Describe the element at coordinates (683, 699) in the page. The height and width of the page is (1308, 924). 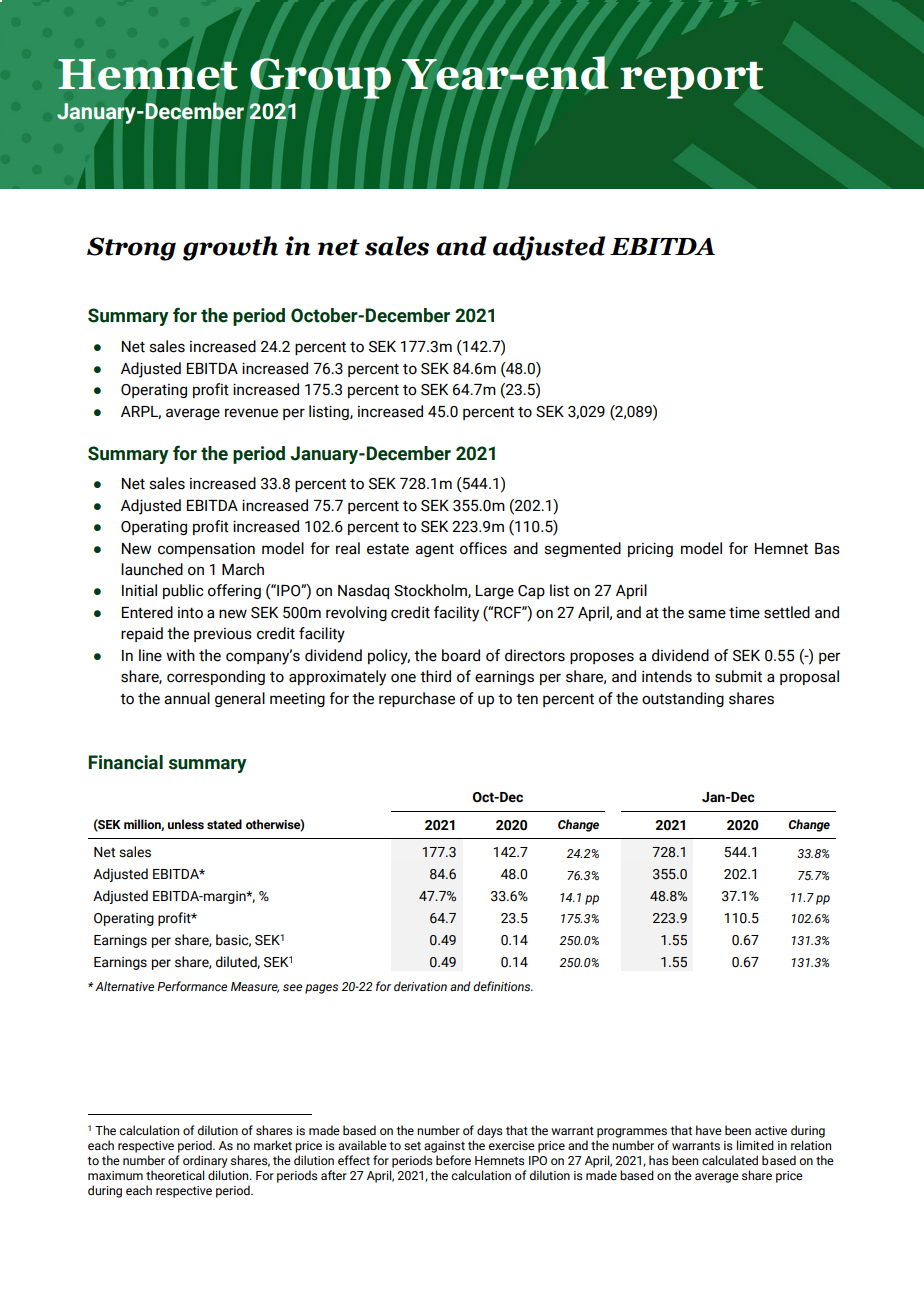
I see `outstanding` at that location.
